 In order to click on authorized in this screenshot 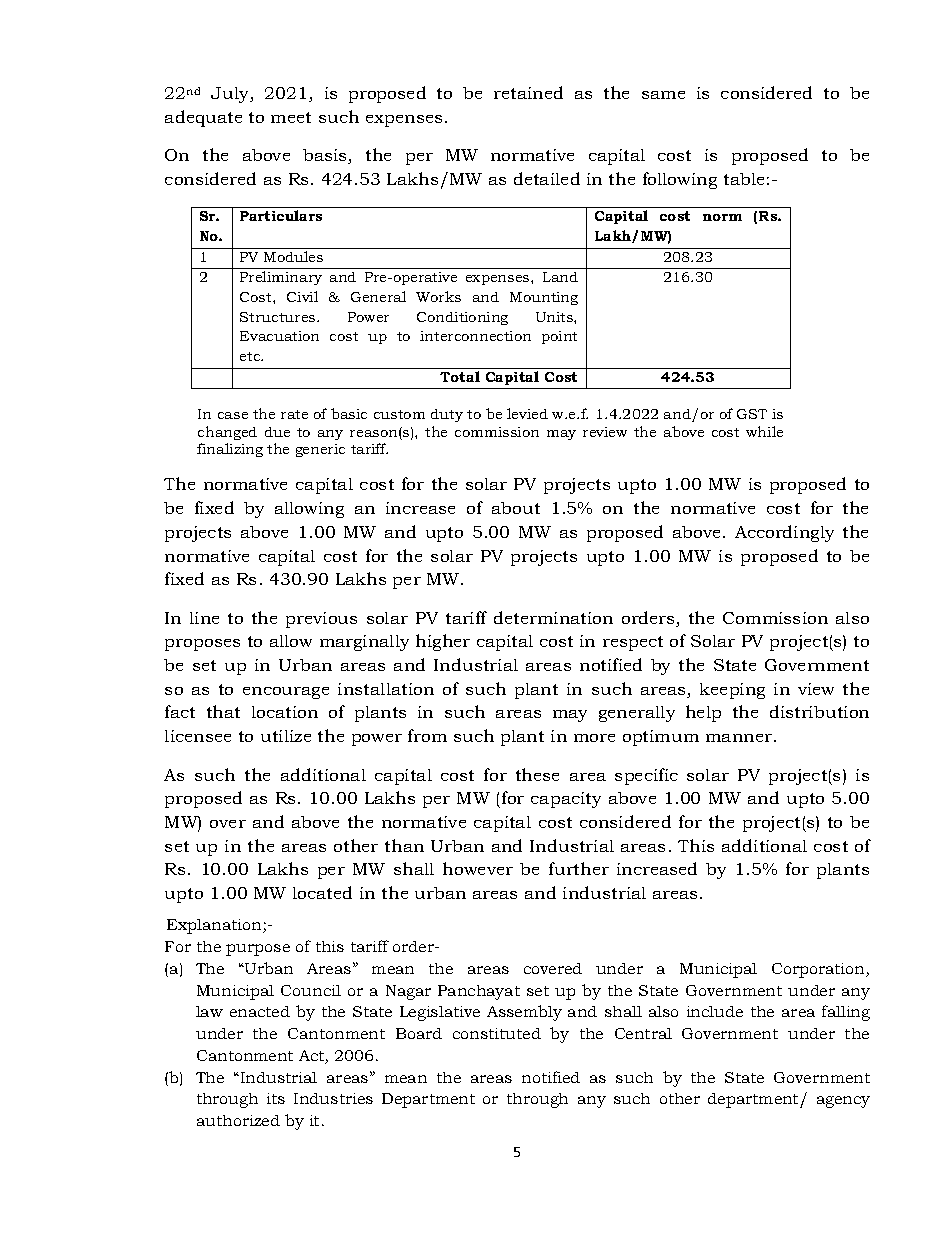, I will do `click(238, 1120)`.
